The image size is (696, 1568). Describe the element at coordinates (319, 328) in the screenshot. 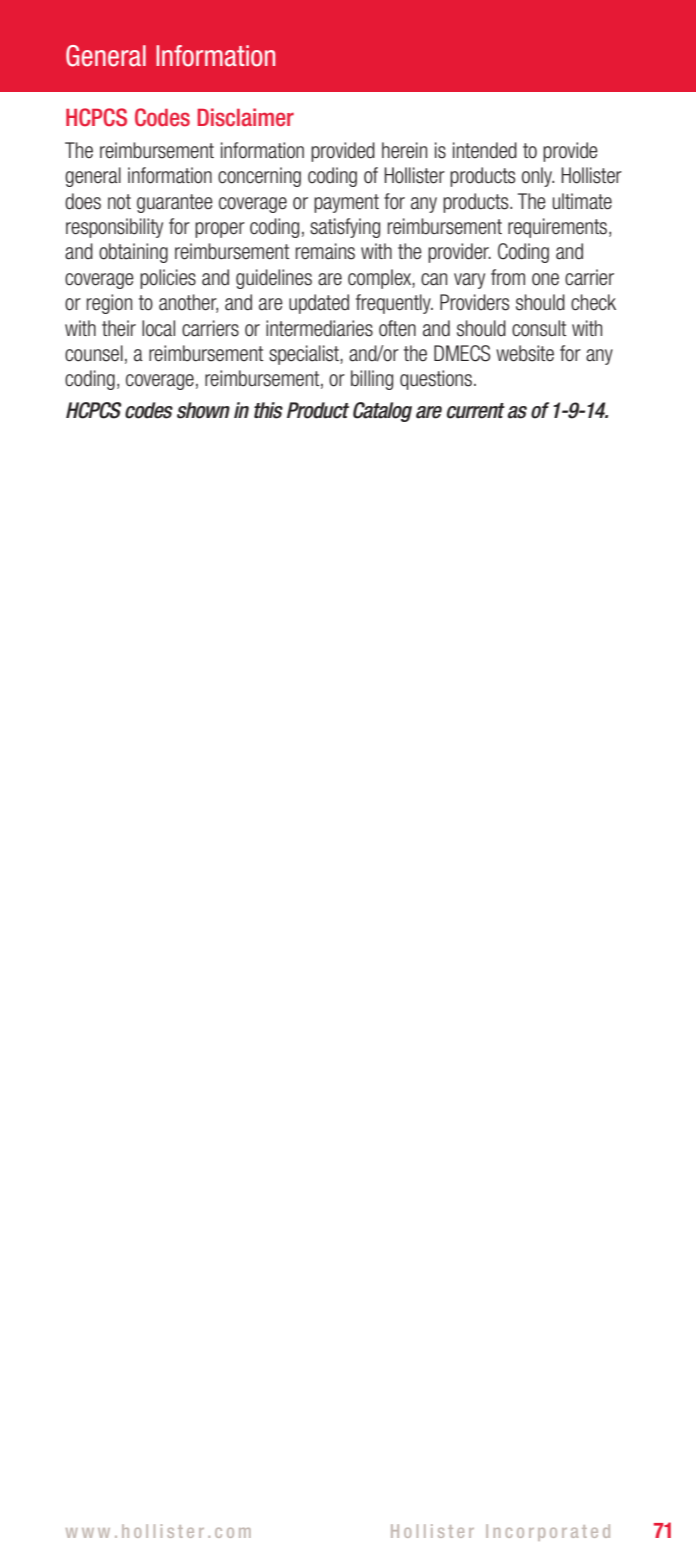

I see `intermediaries` at that location.
